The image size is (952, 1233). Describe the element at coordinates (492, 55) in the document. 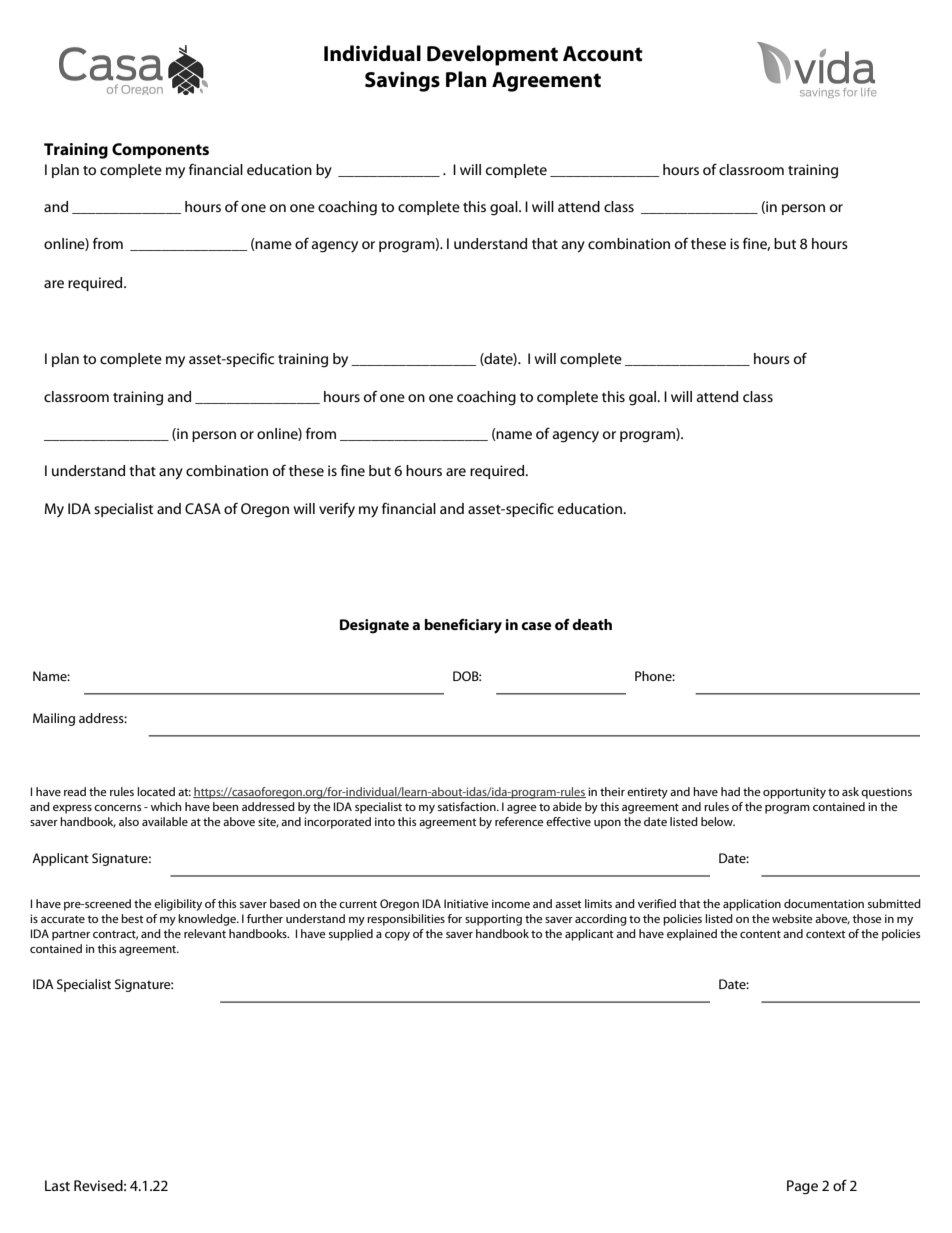

I see `Development` at that location.
